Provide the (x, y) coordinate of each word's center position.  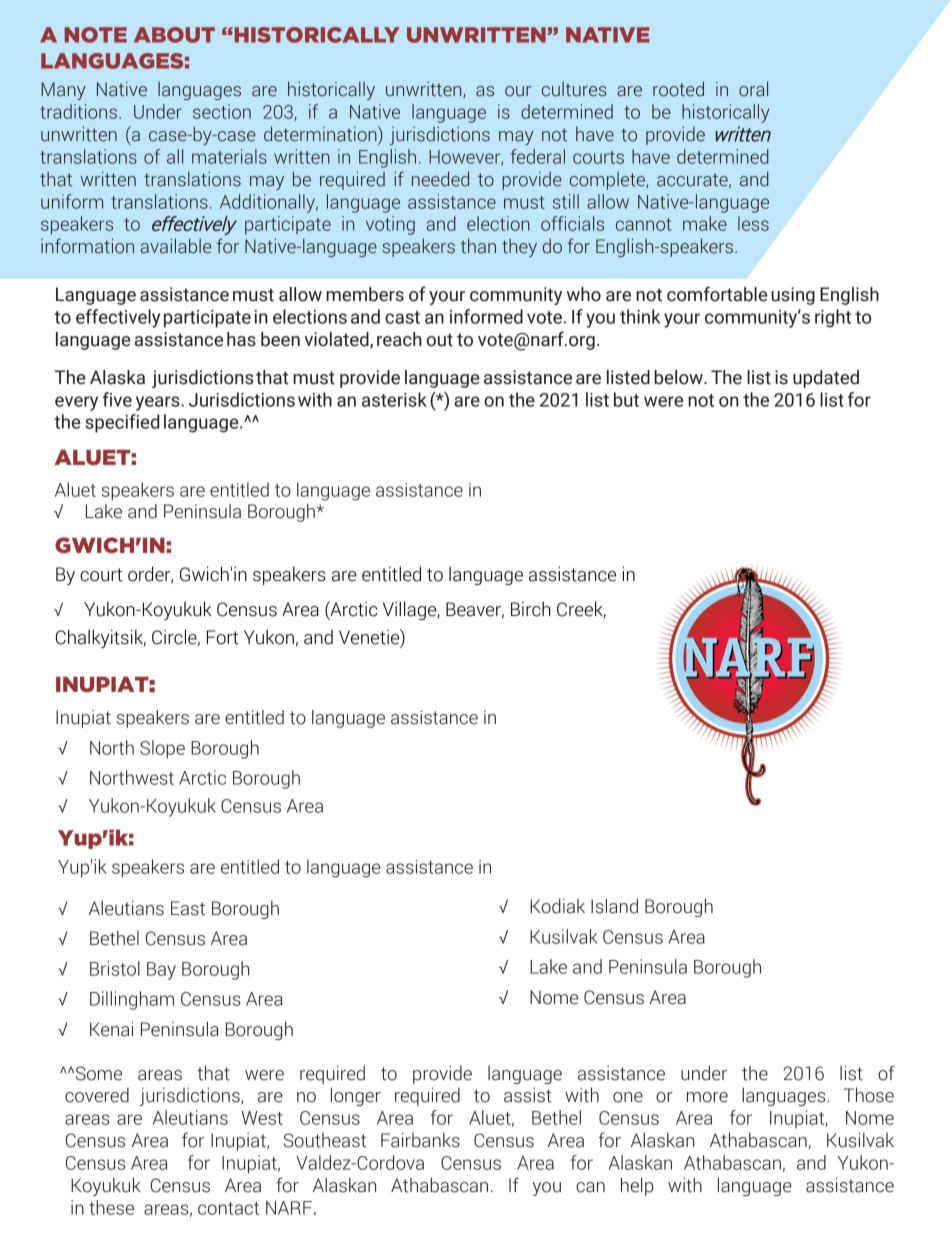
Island (614, 906)
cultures (574, 89)
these (111, 1207)
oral (753, 89)
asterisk (394, 399)
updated (826, 379)
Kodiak (557, 906)
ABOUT (174, 35)
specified (122, 423)
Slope (162, 749)
